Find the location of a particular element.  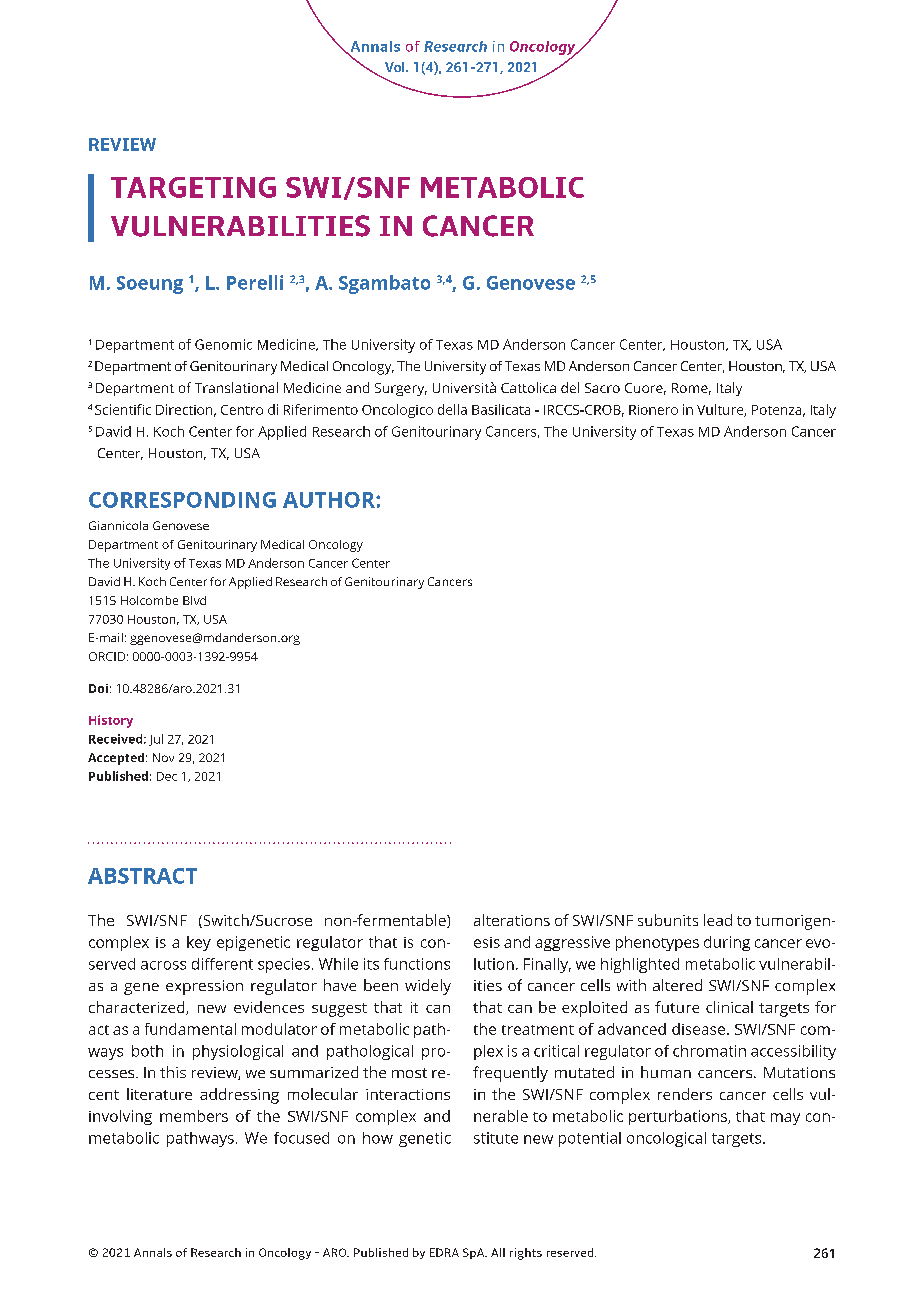

widely is located at coordinates (428, 987).
